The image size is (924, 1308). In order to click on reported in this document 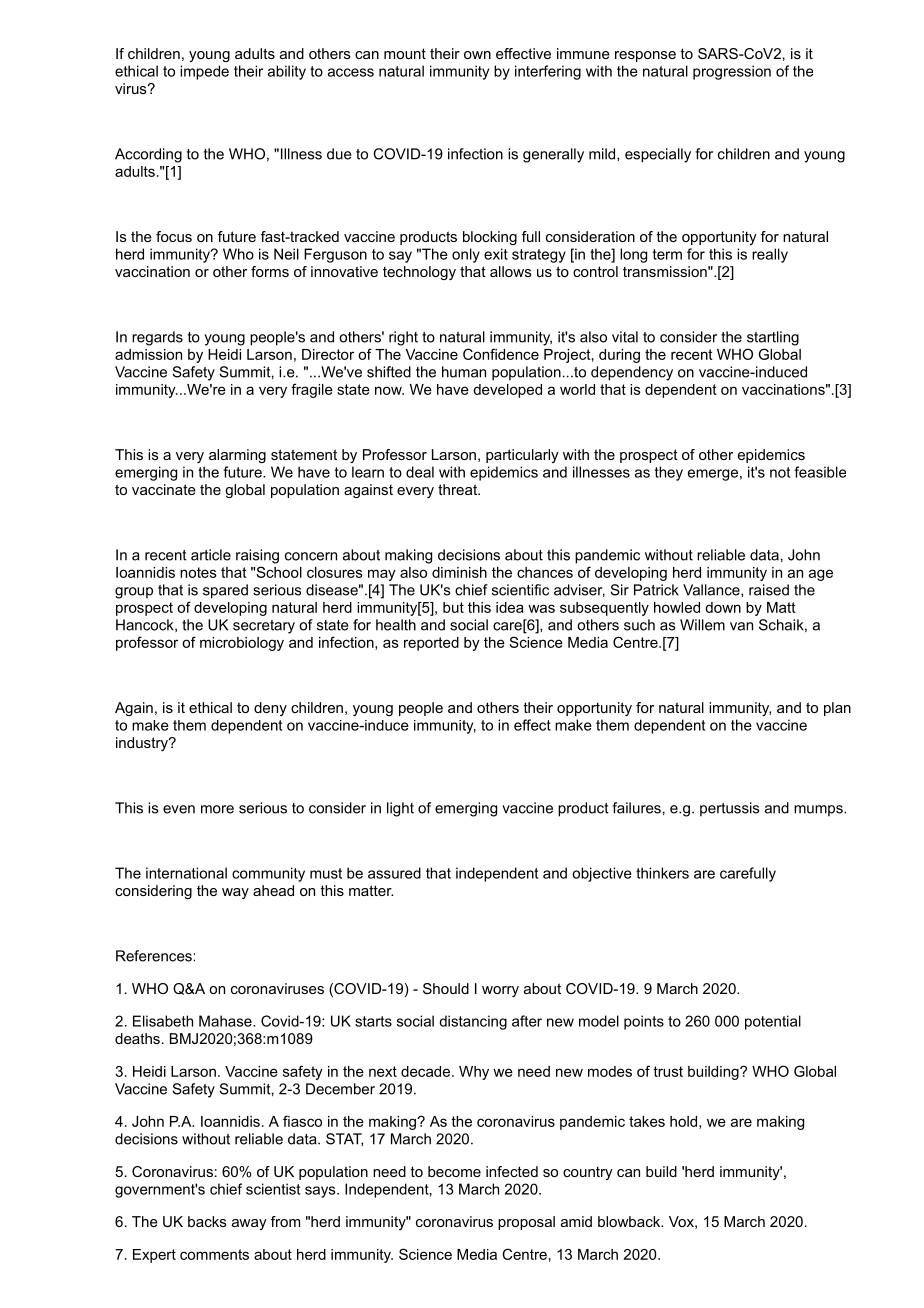, I will do `click(431, 644)`.
